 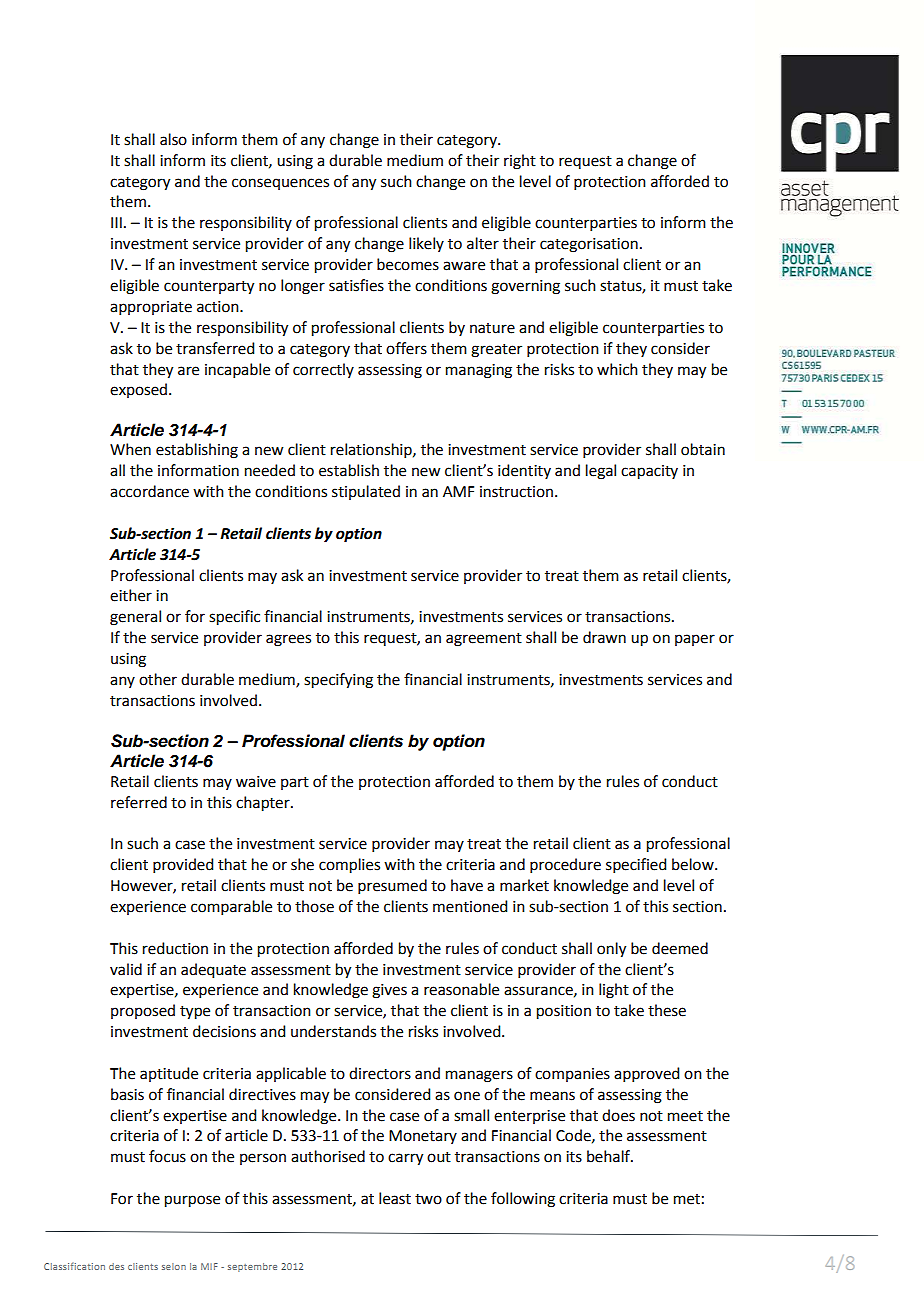 I want to click on likely, so click(x=426, y=244).
